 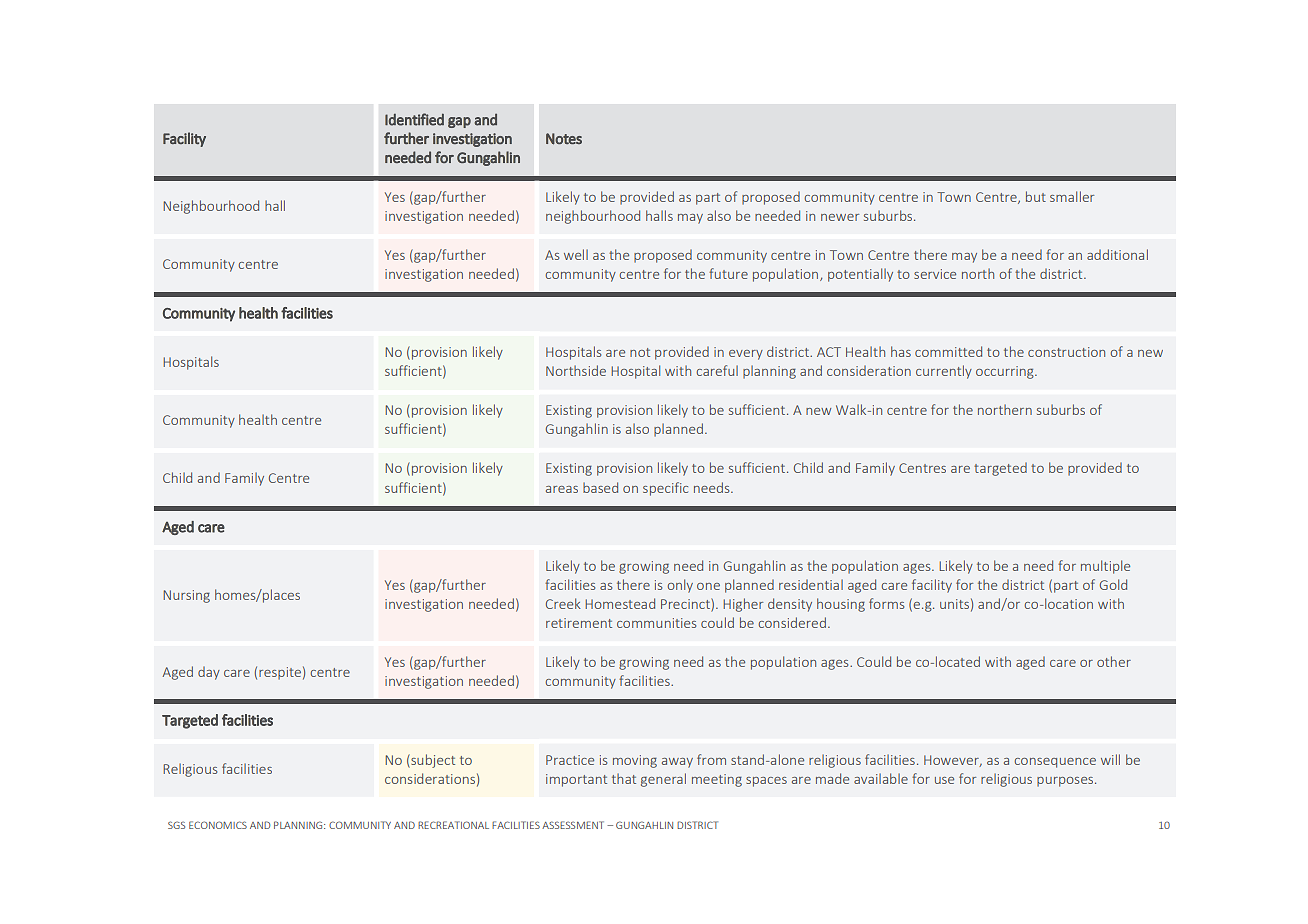 I want to click on but, so click(x=1036, y=196).
